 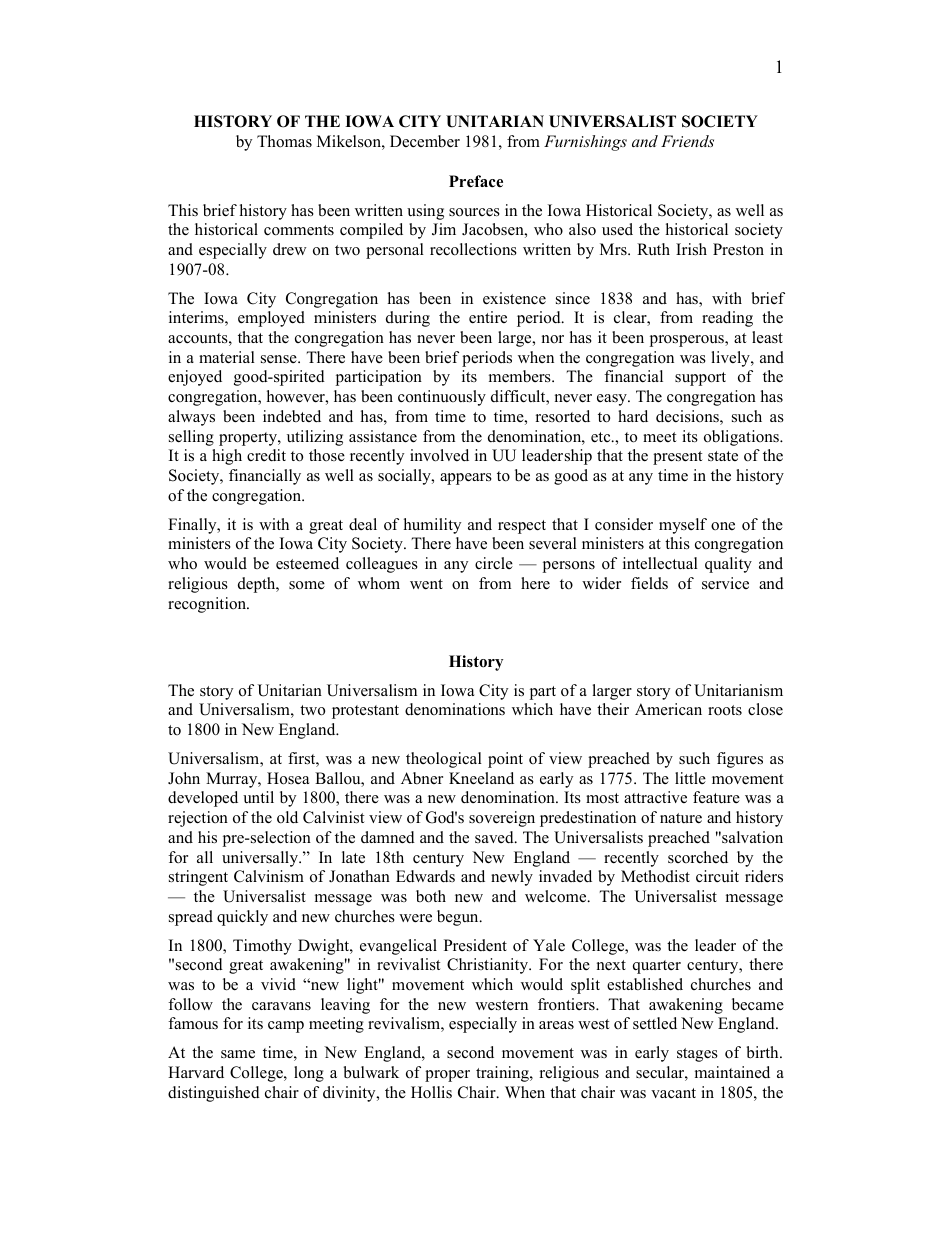 What do you see at coordinates (426, 584) in the page?
I see `went` at bounding box center [426, 584].
